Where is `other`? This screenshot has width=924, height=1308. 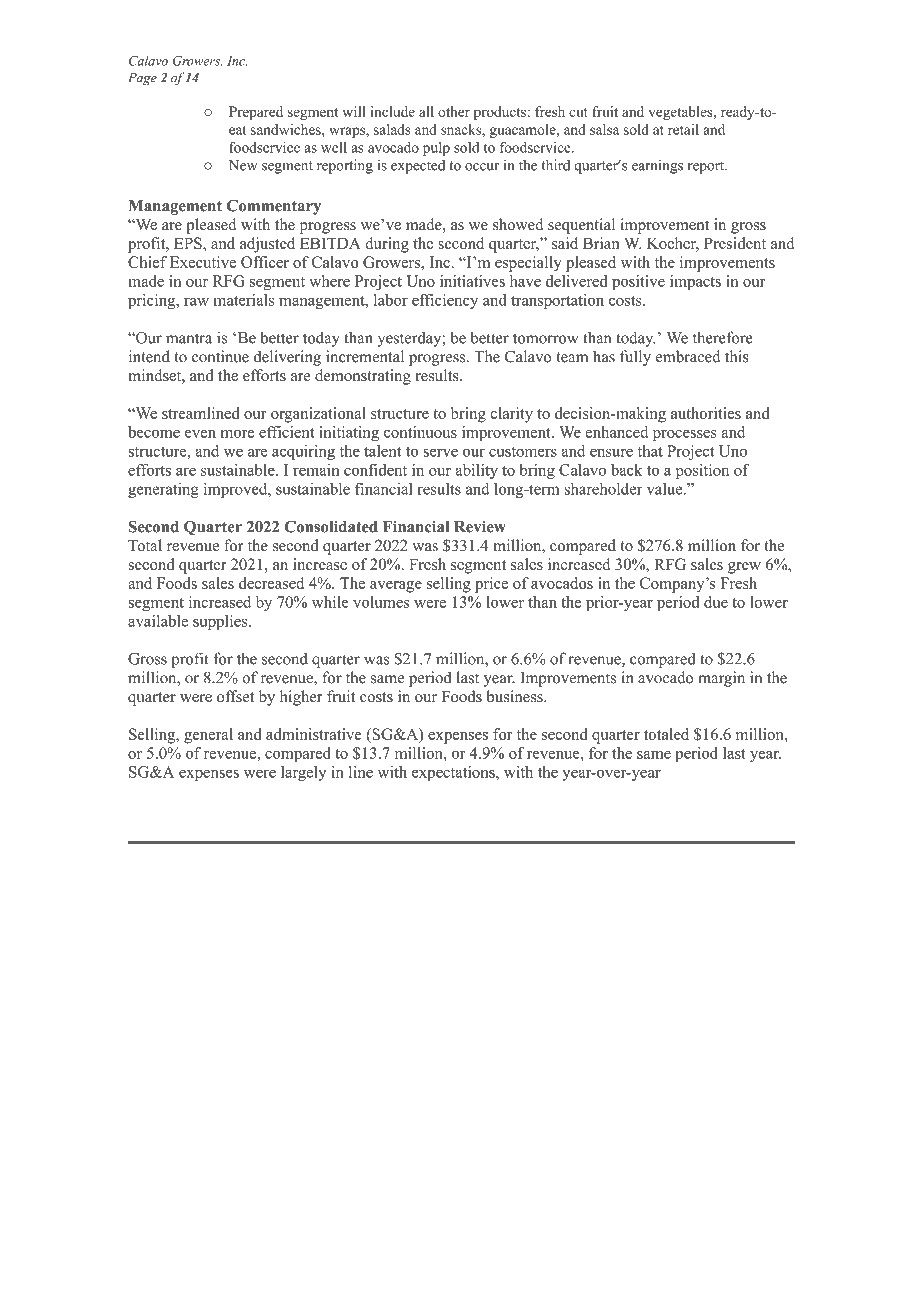
other is located at coordinates (454, 111).
